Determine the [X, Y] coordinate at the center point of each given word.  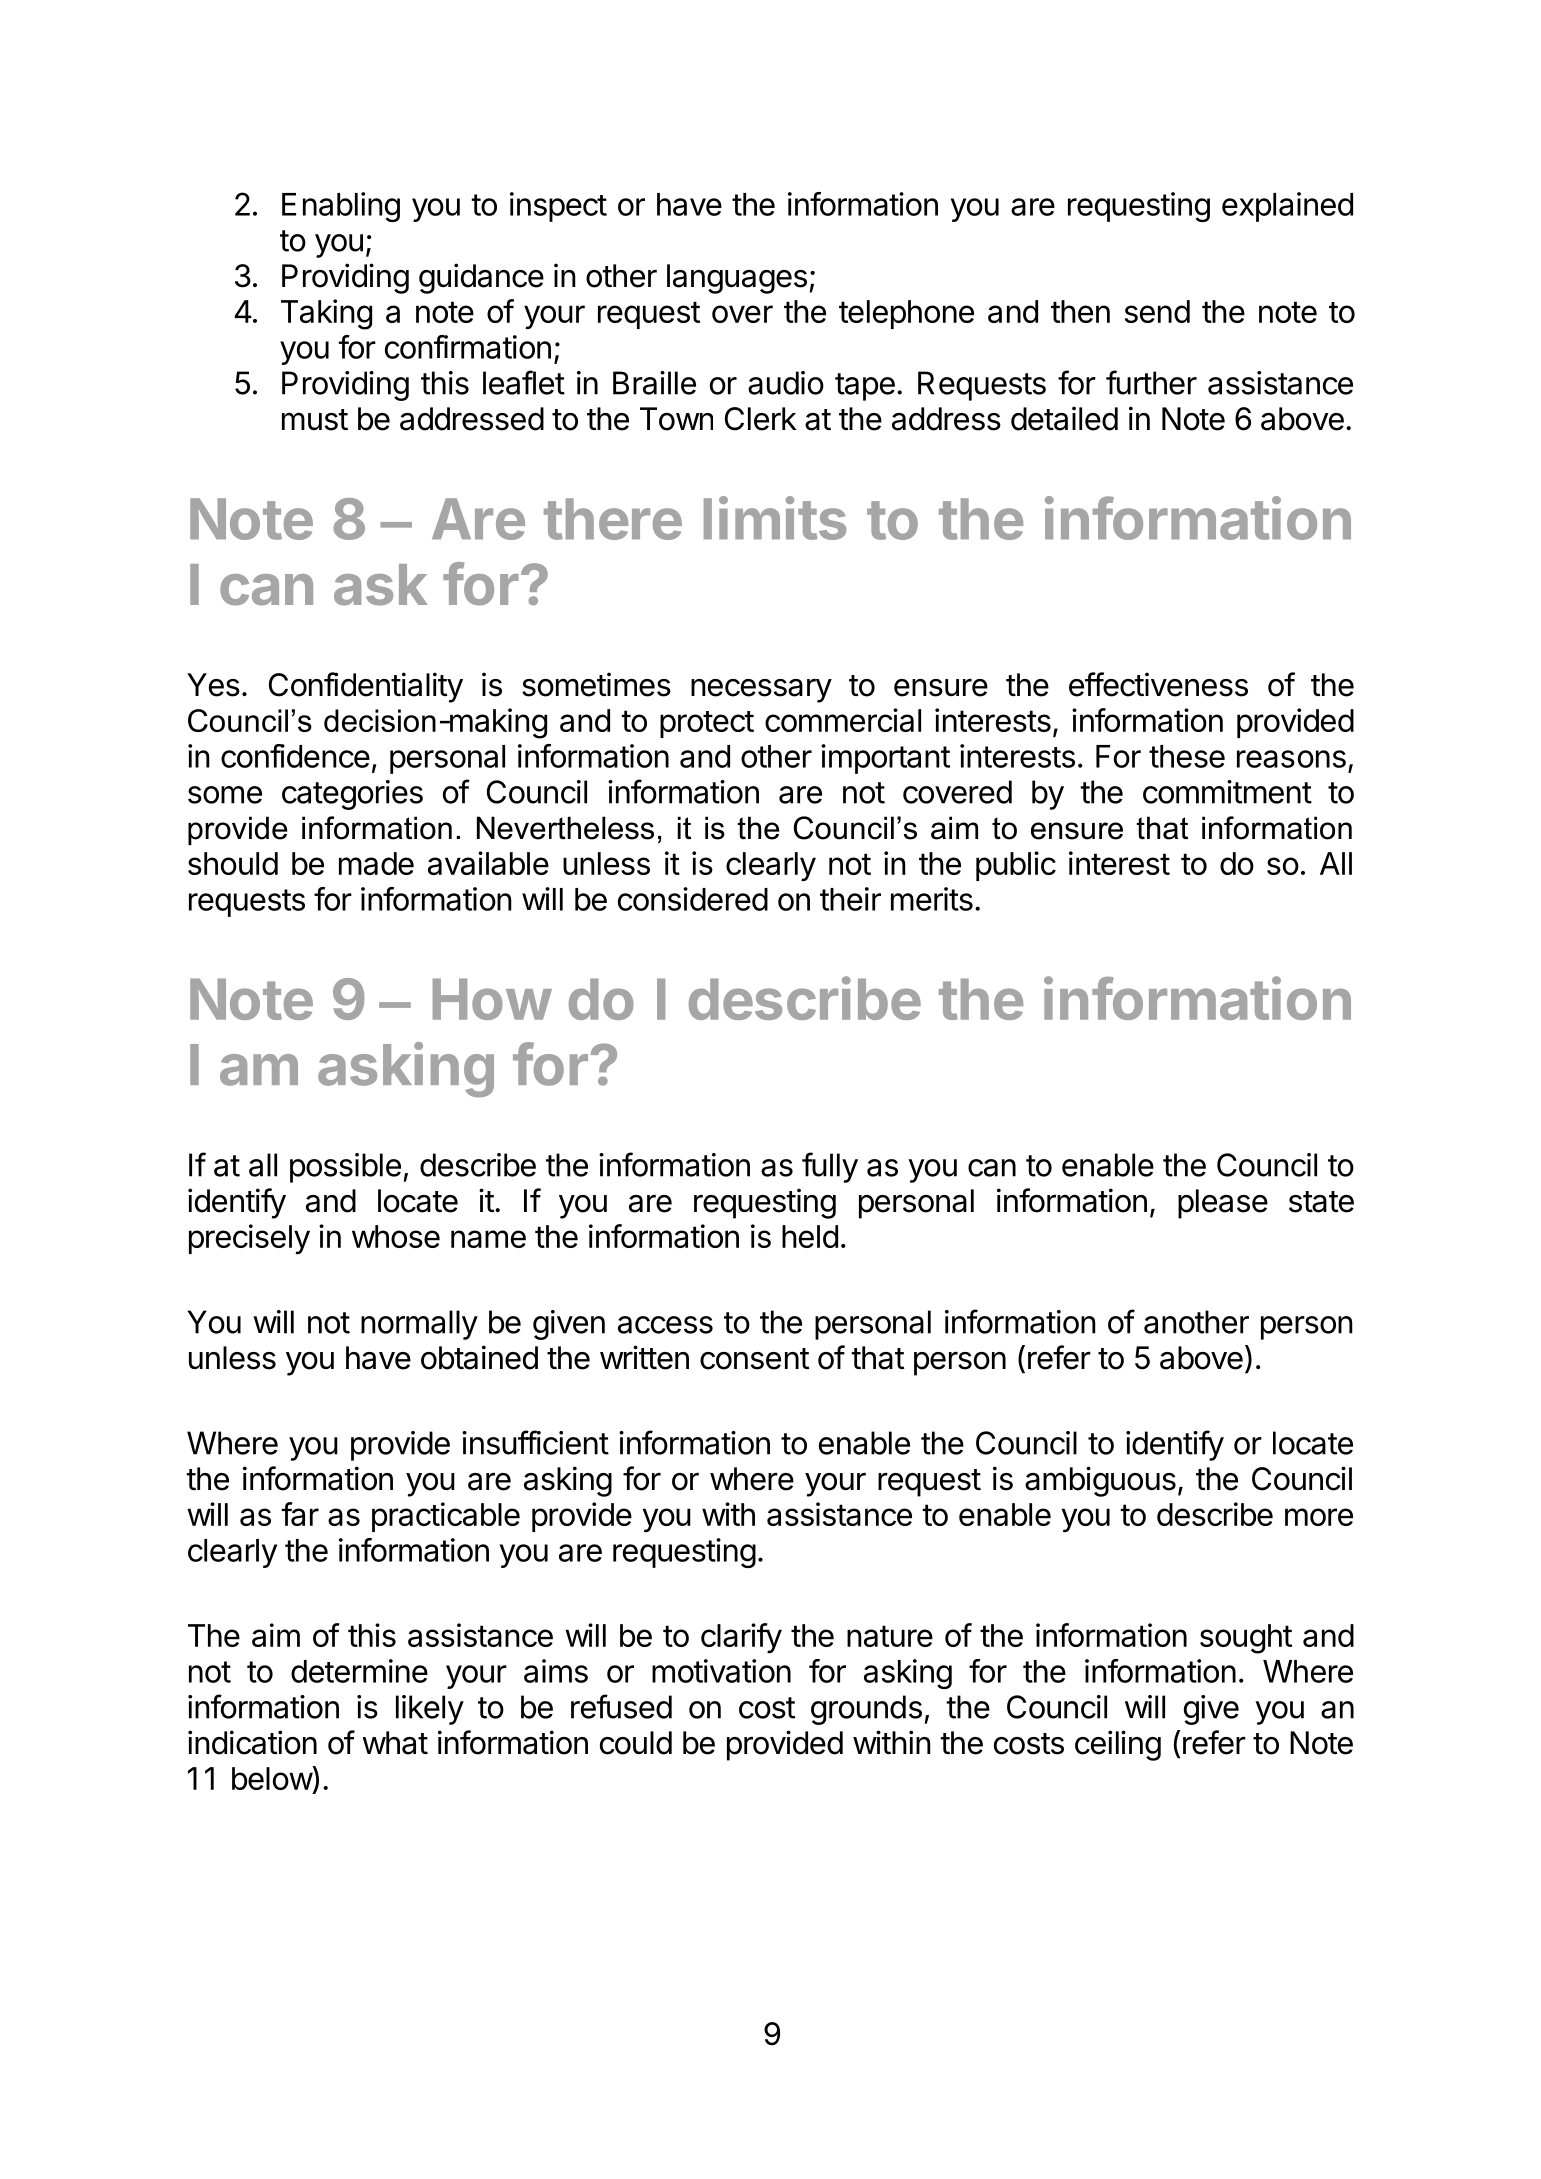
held [810, 1236]
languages [737, 279]
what [395, 1743]
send [1157, 311]
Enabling [341, 207]
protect [707, 724]
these [1187, 756]
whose [396, 1236]
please [1223, 1204]
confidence [295, 756]
